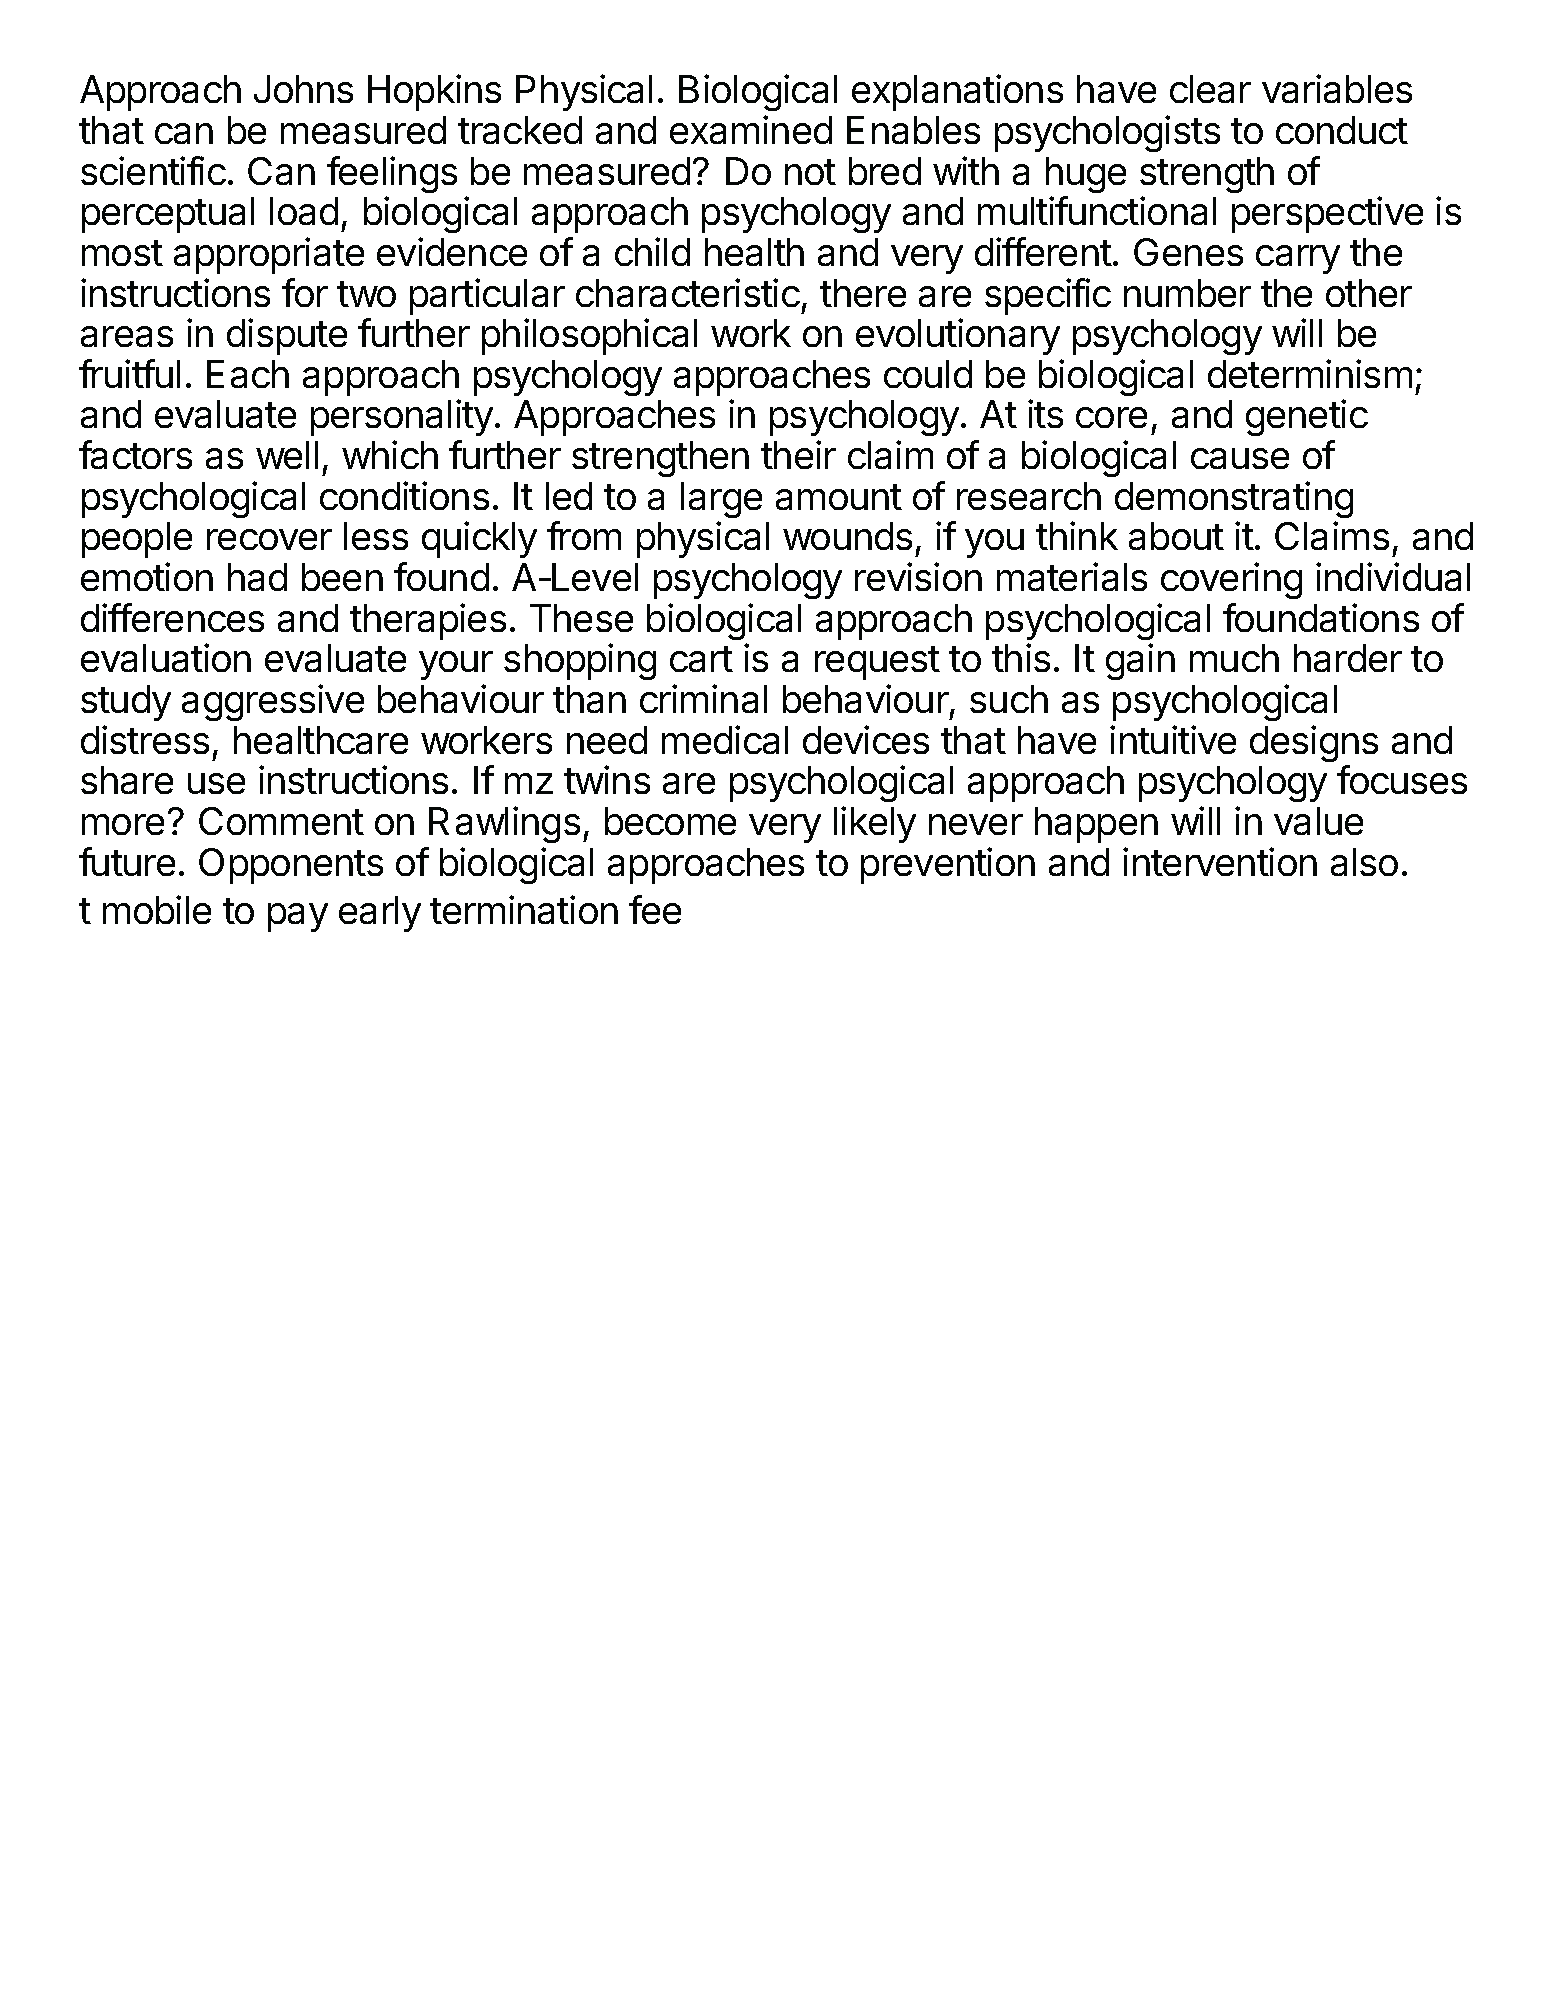 This image has width=1555, height=2012. Describe the element at coordinates (303, 89) in the image. I see `Johns` at that location.
